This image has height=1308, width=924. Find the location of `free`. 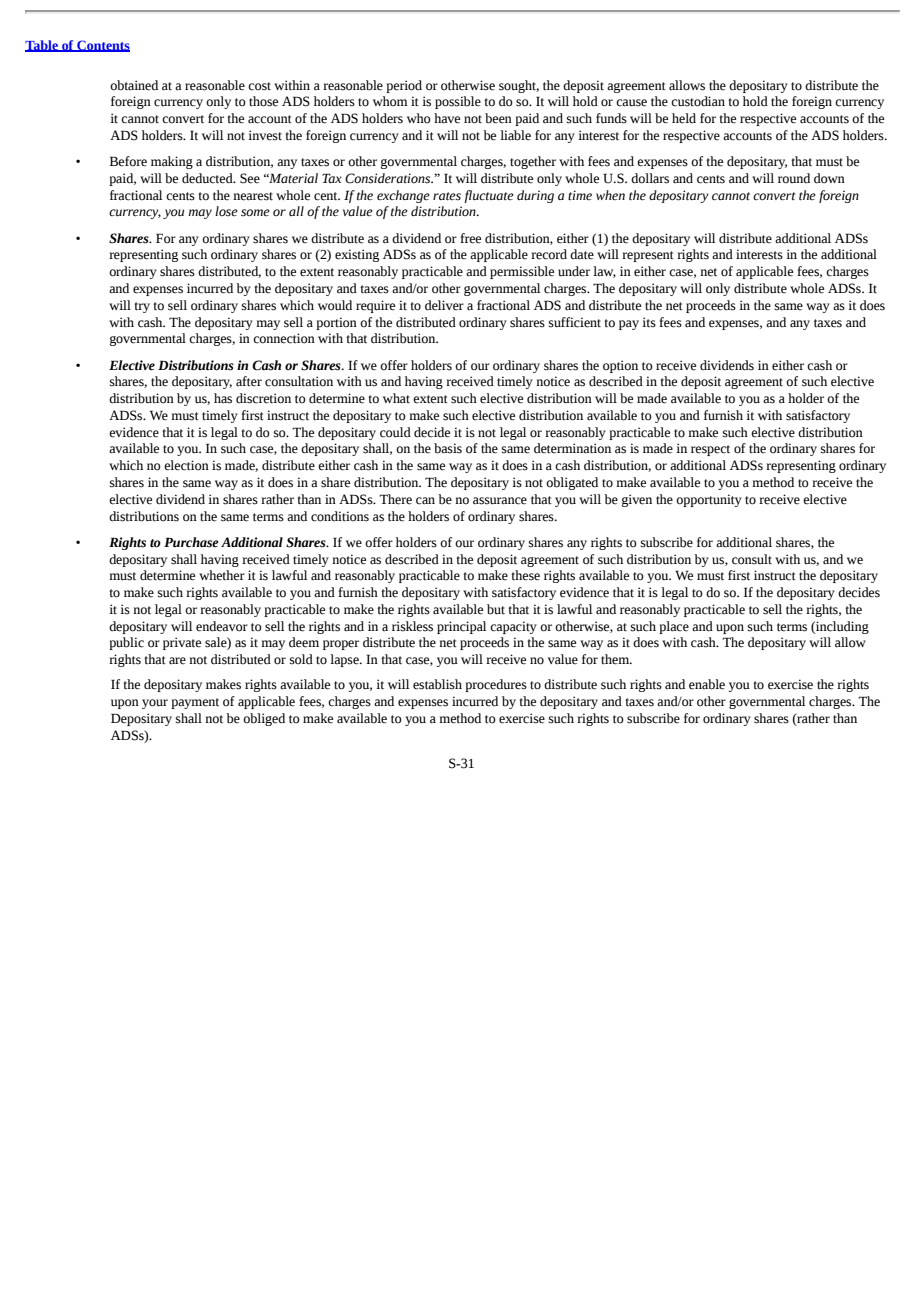

free is located at coordinates (470, 238).
